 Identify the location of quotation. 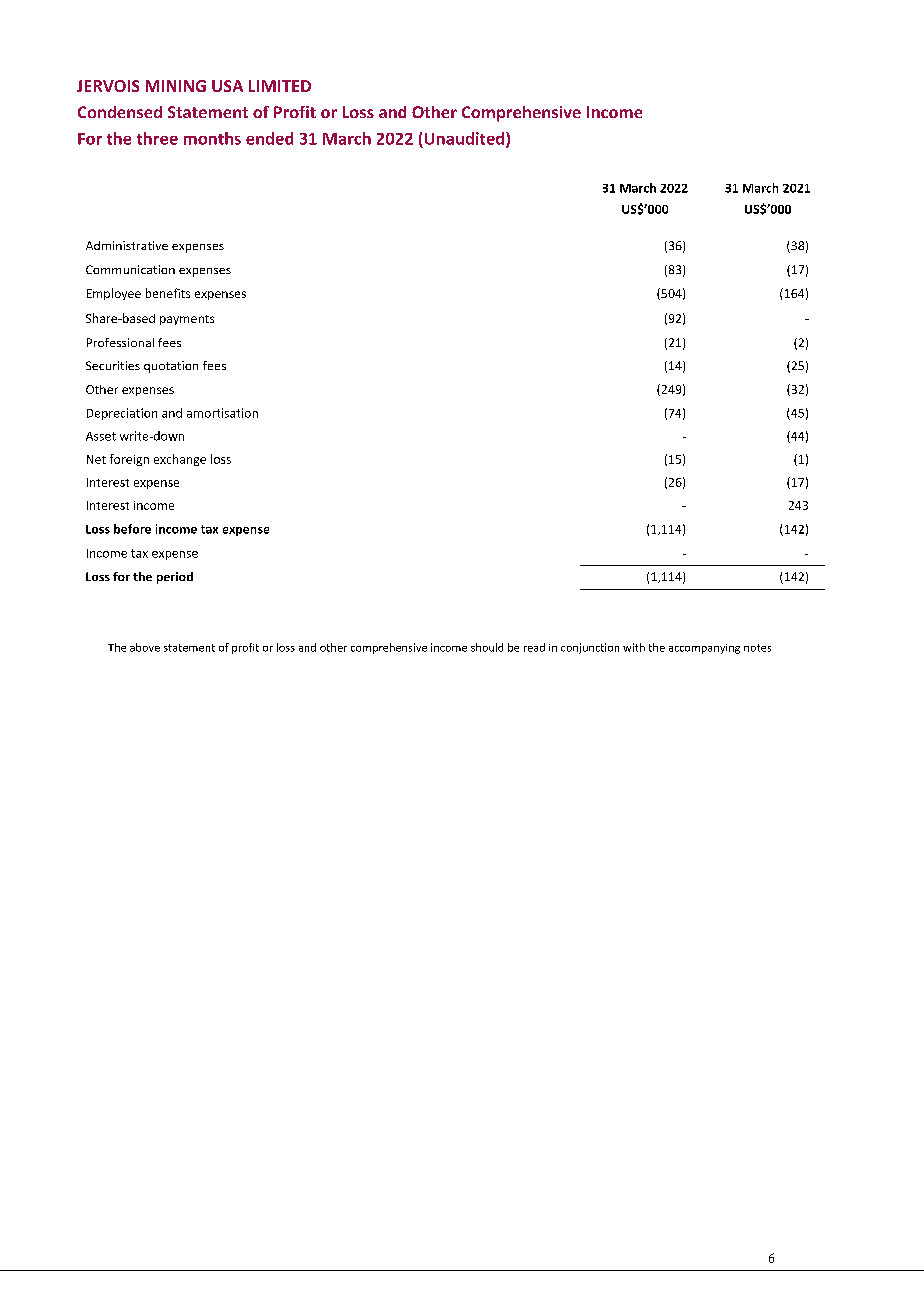
(171, 367).
